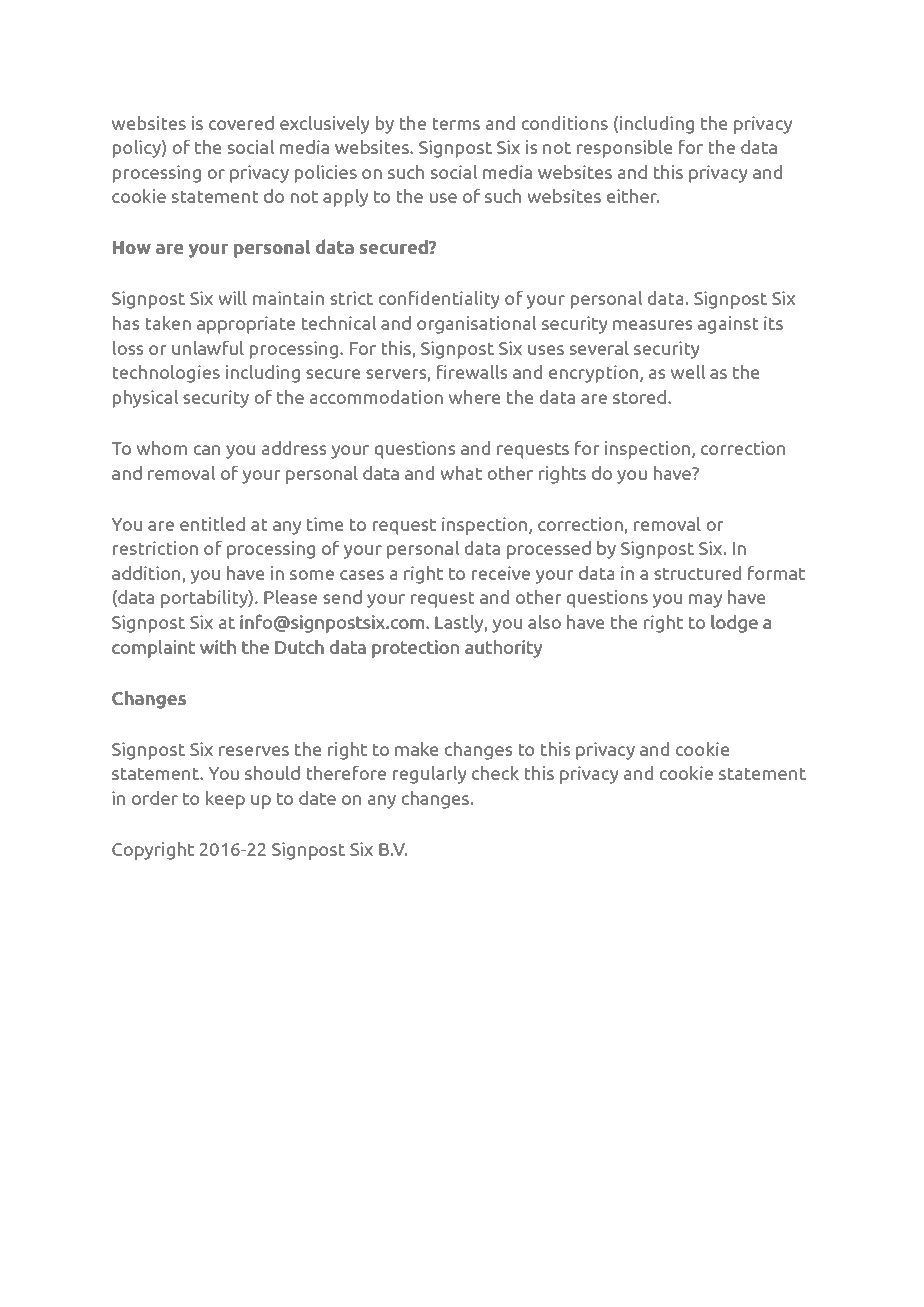 This screenshot has height=1307, width=924. Describe the element at coordinates (241, 123) in the screenshot. I see `covered` at that location.
